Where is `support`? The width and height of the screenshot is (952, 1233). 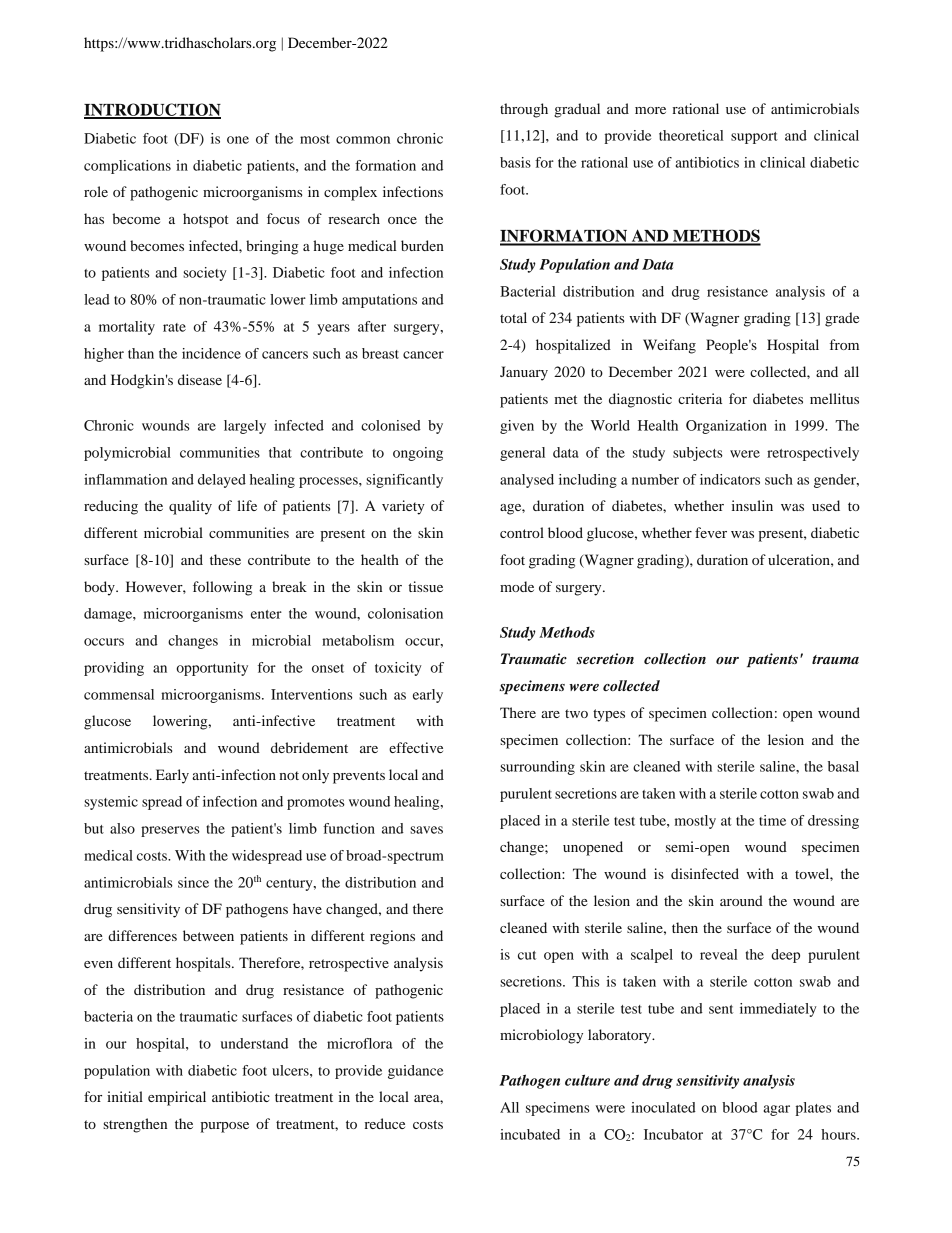 support is located at coordinates (754, 138).
